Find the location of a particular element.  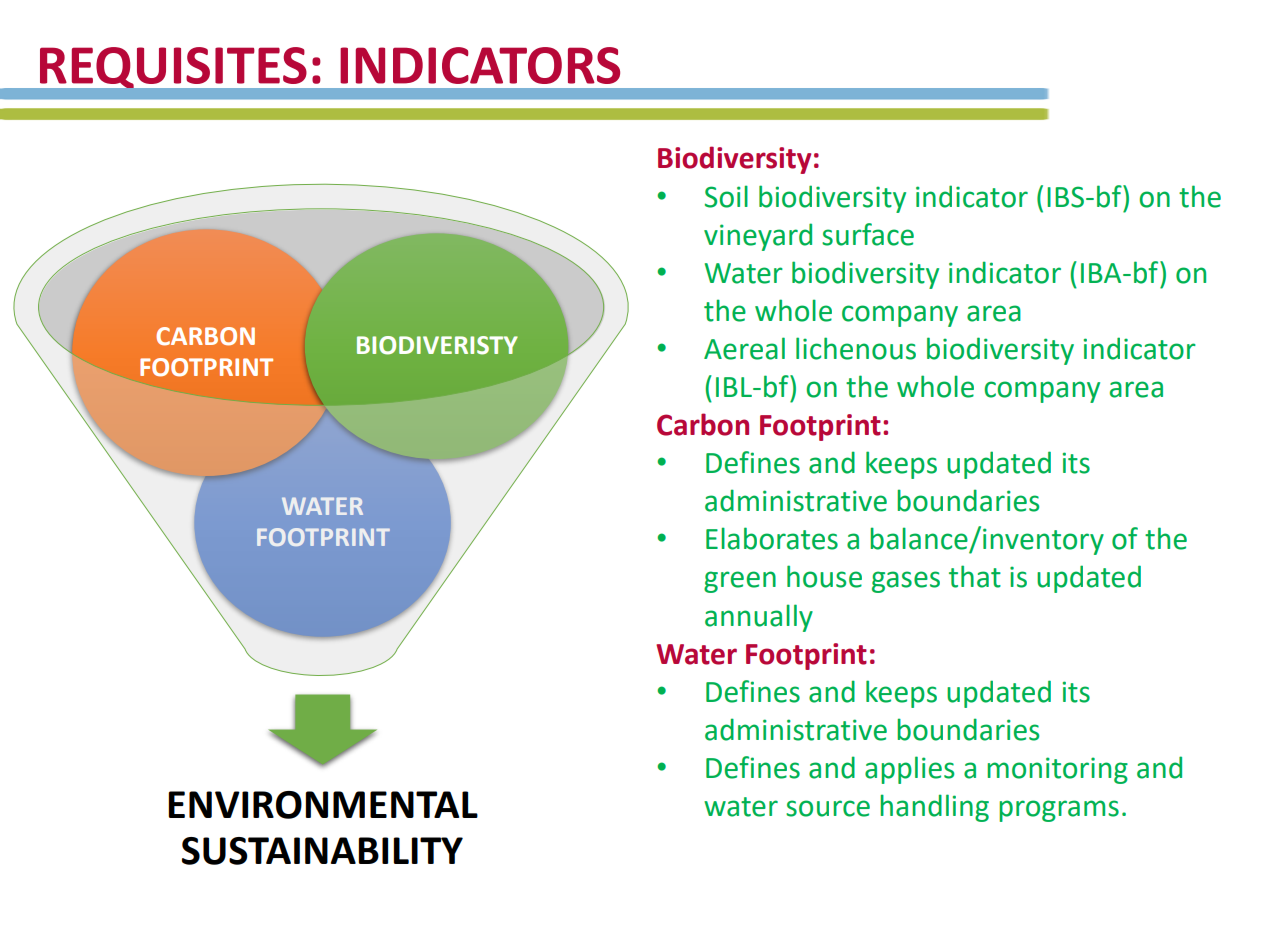

monitoring is located at coordinates (1057, 770).
